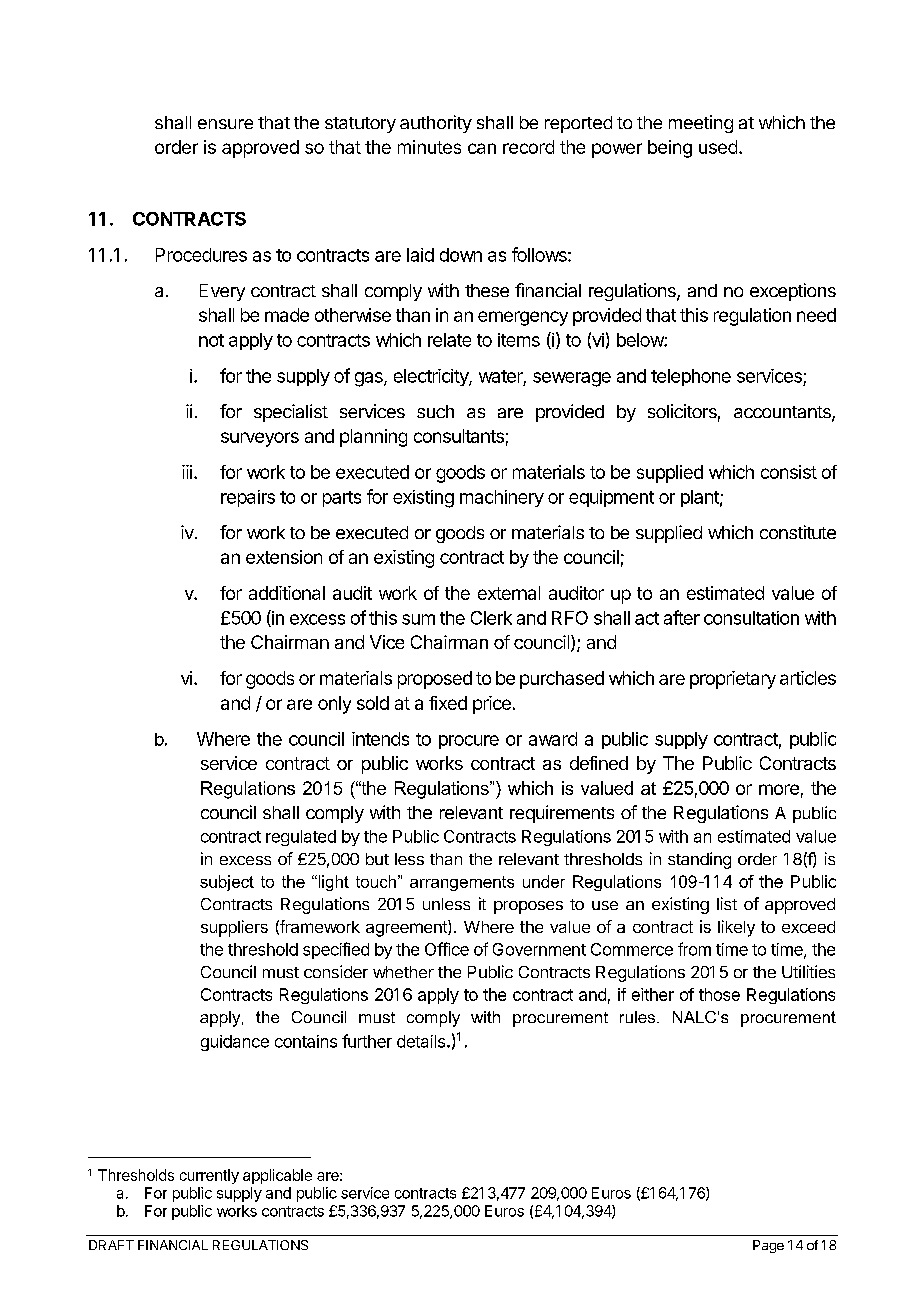 The height and width of the image is (1308, 924). What do you see at coordinates (502, 498) in the image?
I see `machinery` at bounding box center [502, 498].
